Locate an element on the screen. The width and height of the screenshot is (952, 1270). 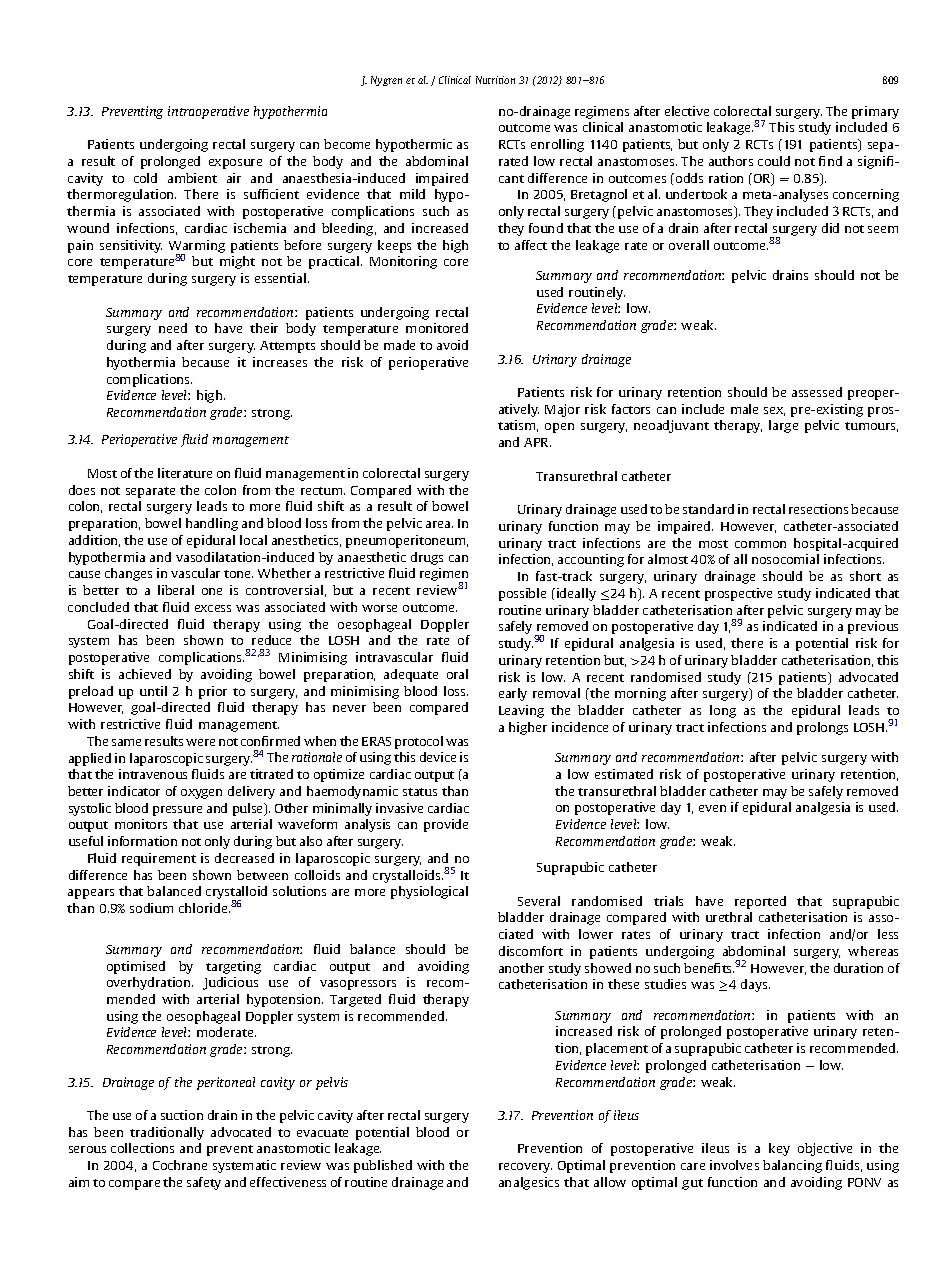
Cochrane is located at coordinates (180, 1165).
